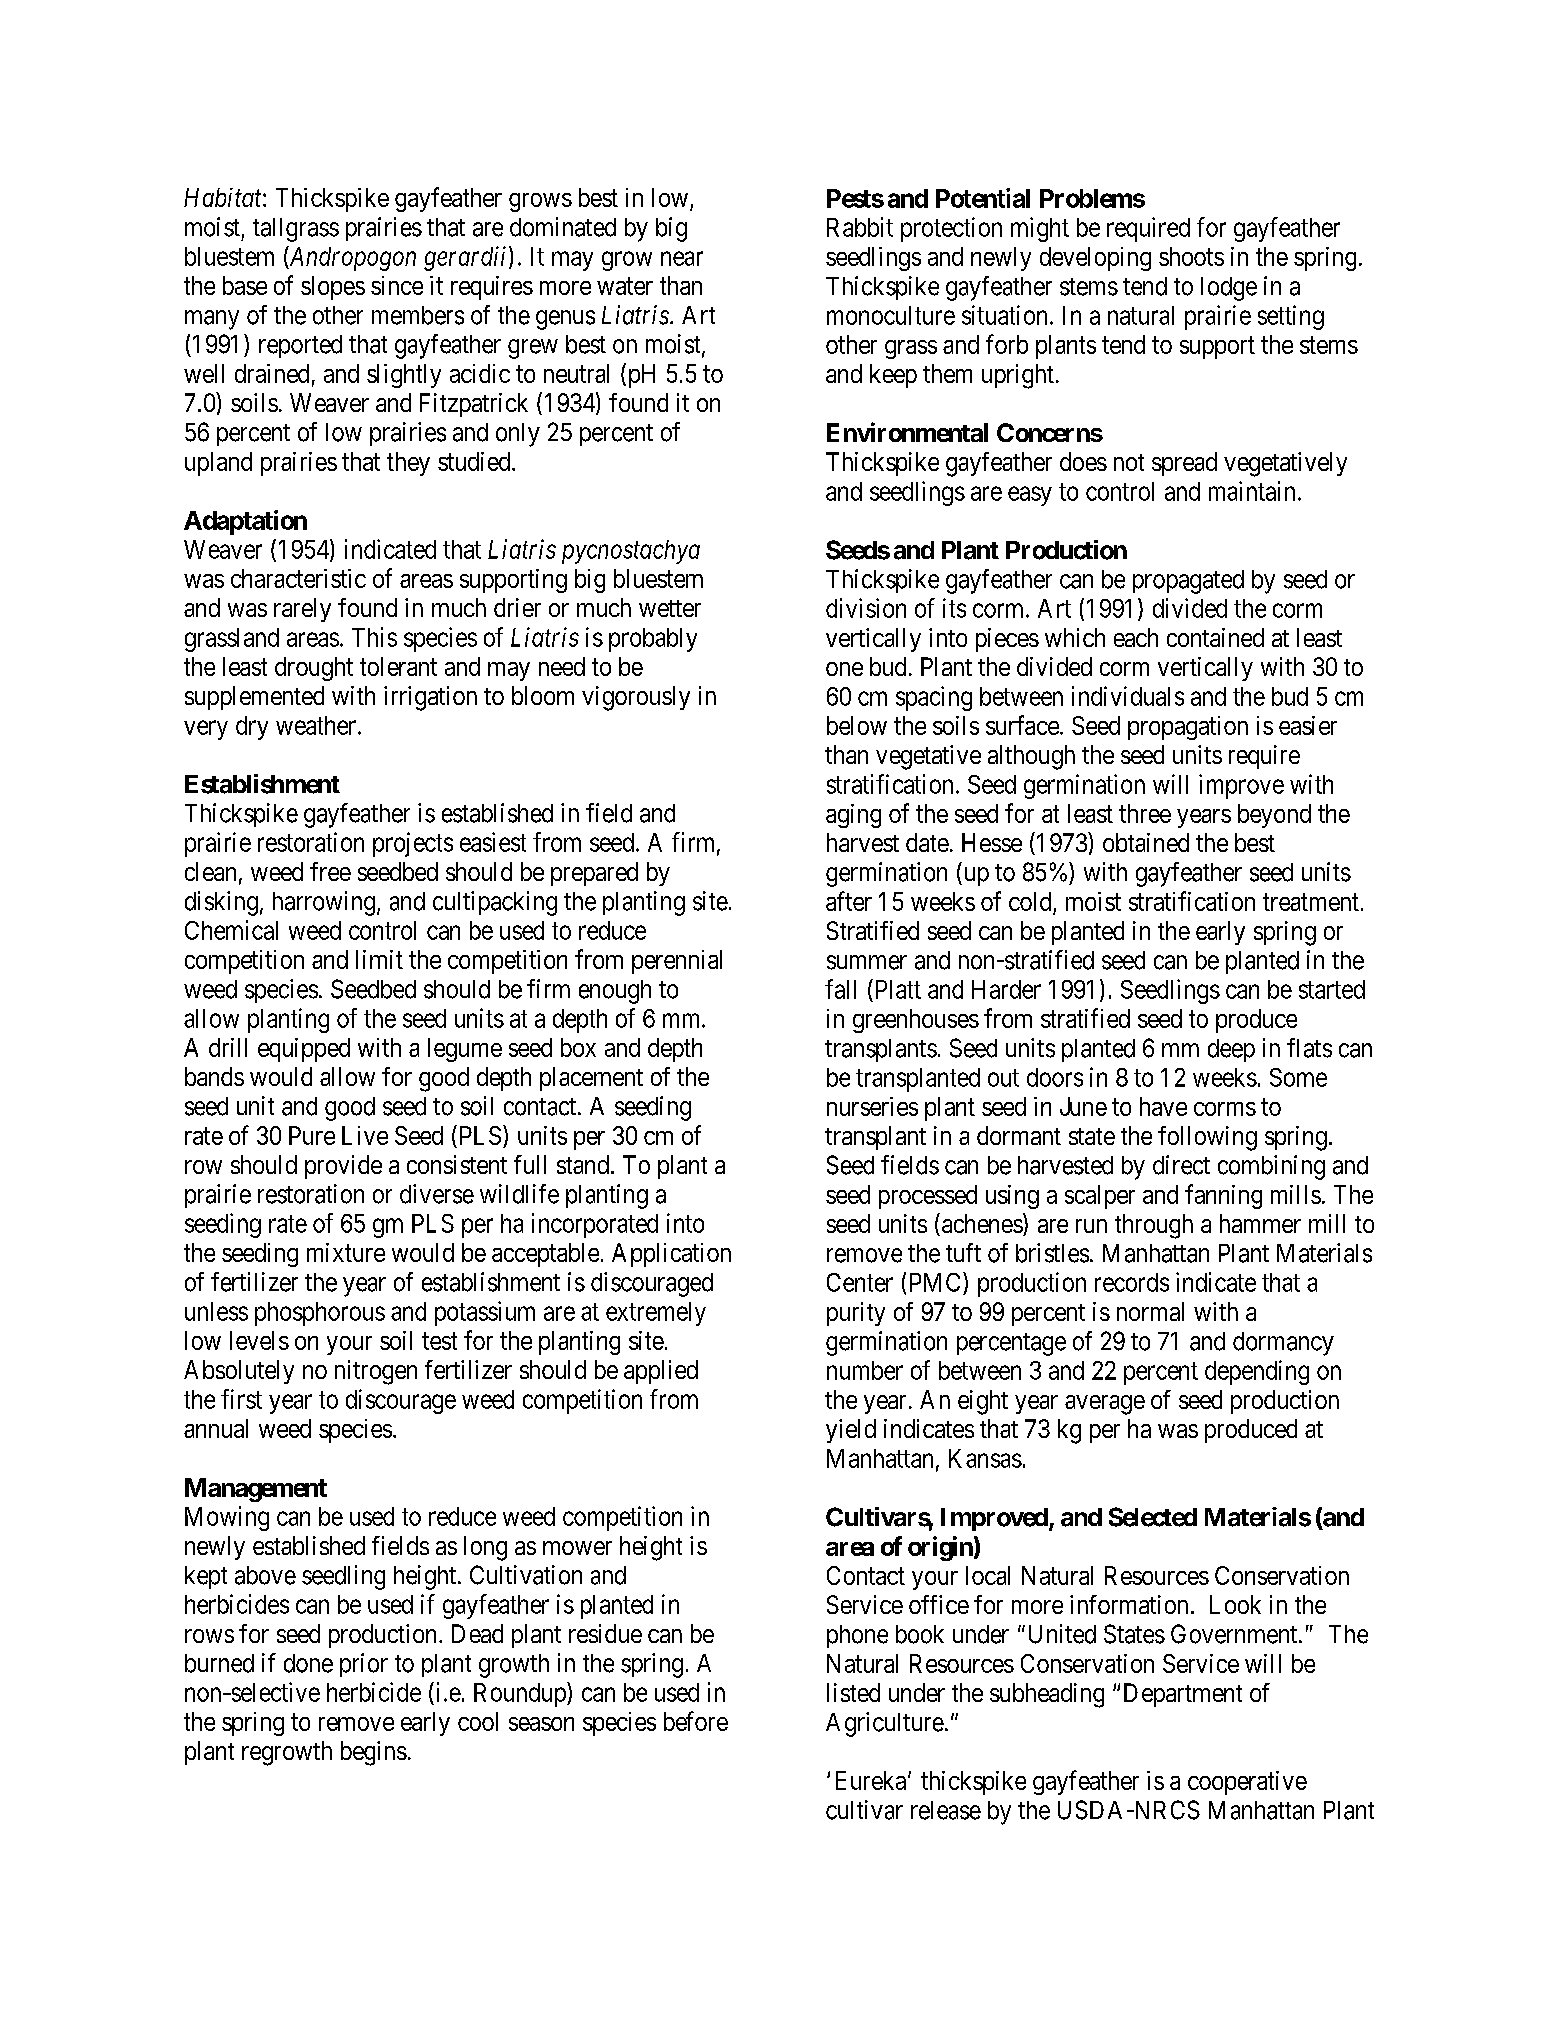  Describe the element at coordinates (304, 1050) in the screenshot. I see `equipped` at that location.
